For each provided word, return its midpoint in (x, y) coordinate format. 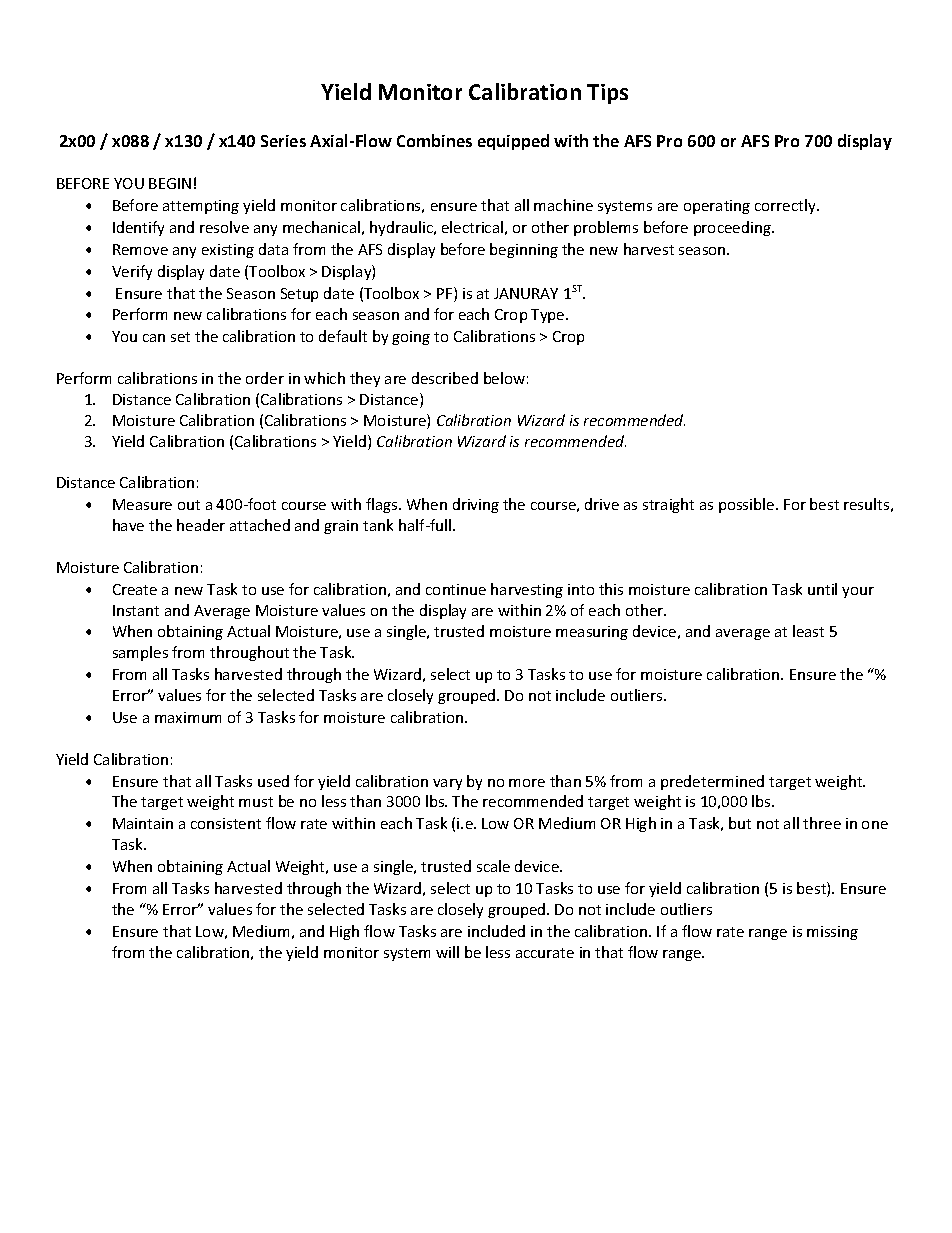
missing (832, 933)
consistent (226, 823)
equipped (513, 142)
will (447, 952)
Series (283, 141)
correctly (786, 206)
